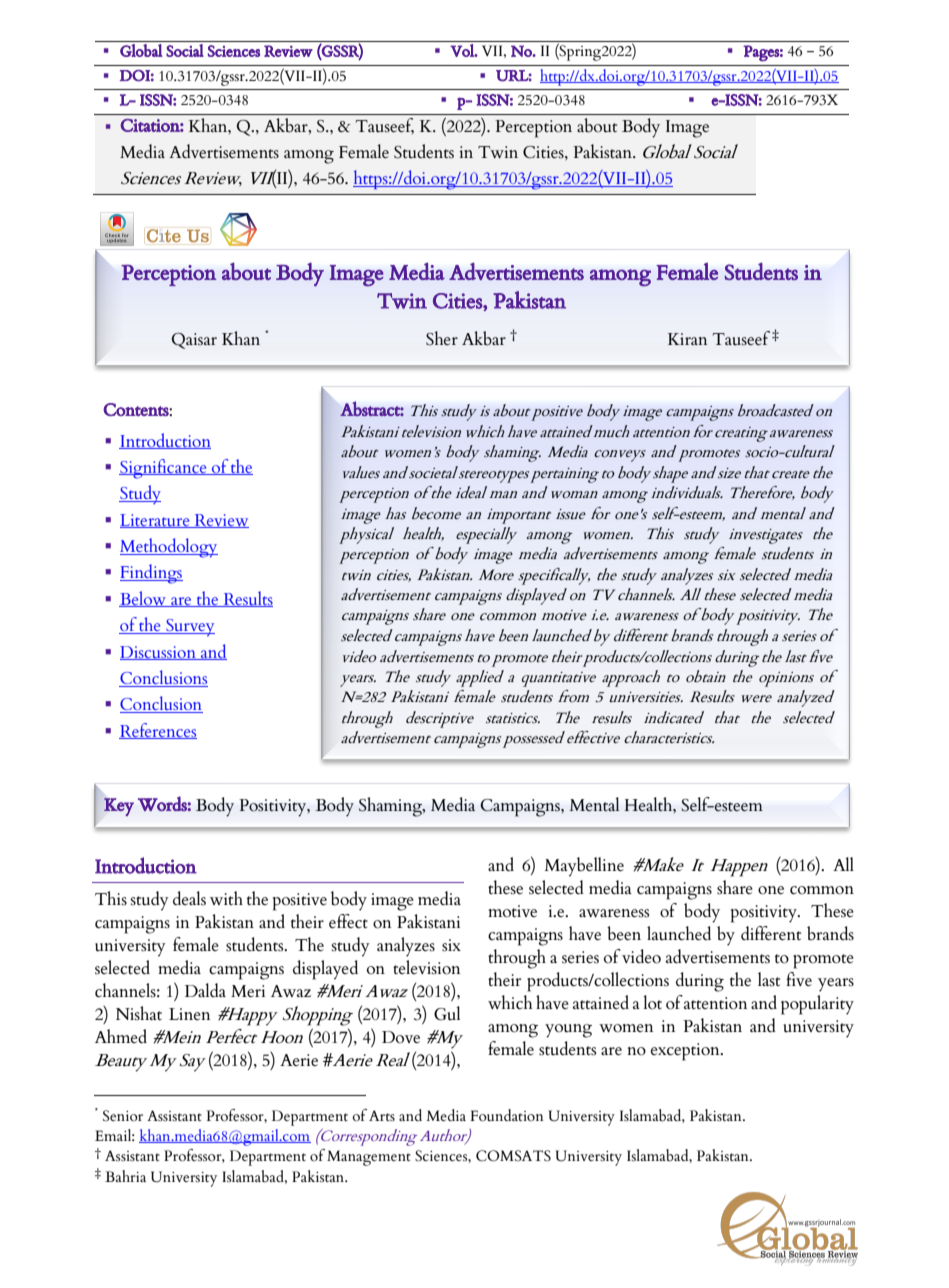  What do you see at coordinates (164, 469) in the screenshot?
I see `Significance` at bounding box center [164, 469].
